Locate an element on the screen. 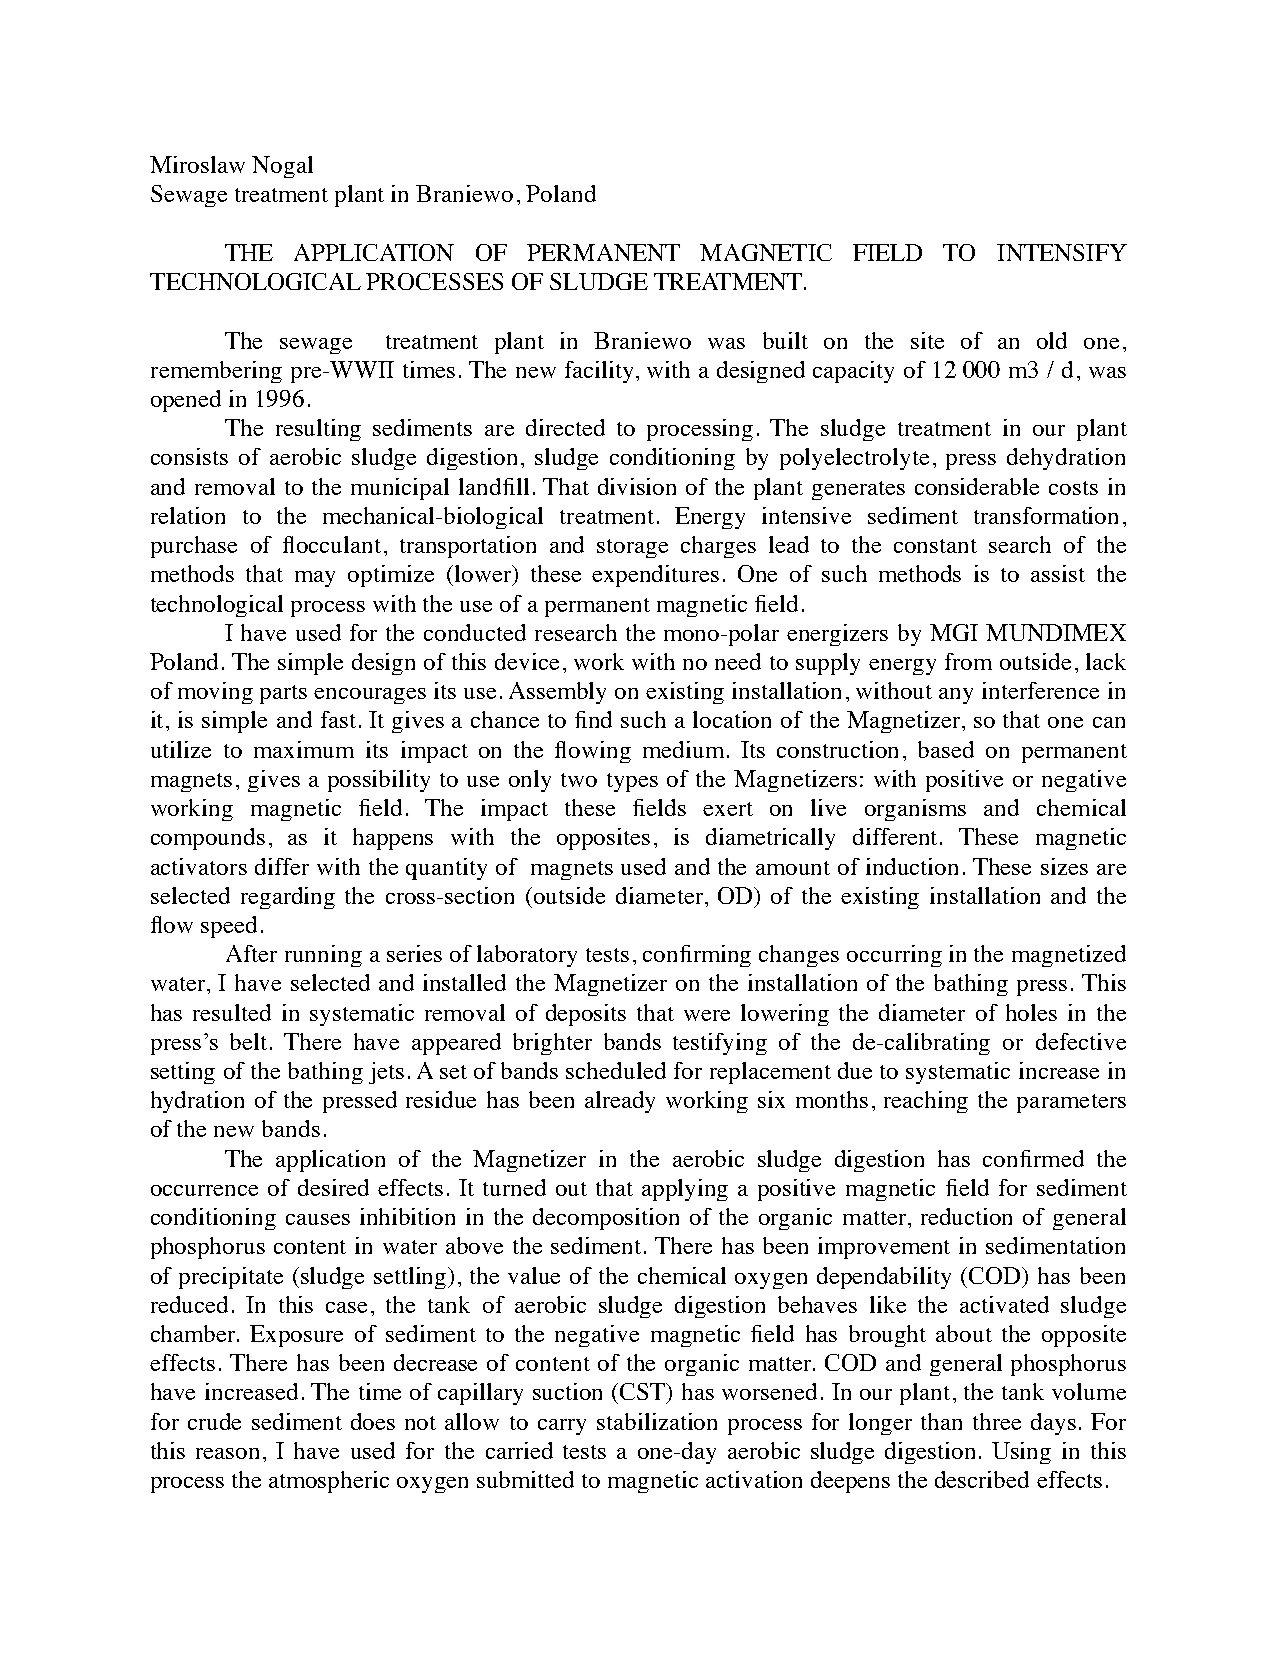 Image resolution: width=1277 pixels, height=1653 pixels. facility is located at coordinates (601, 372).
